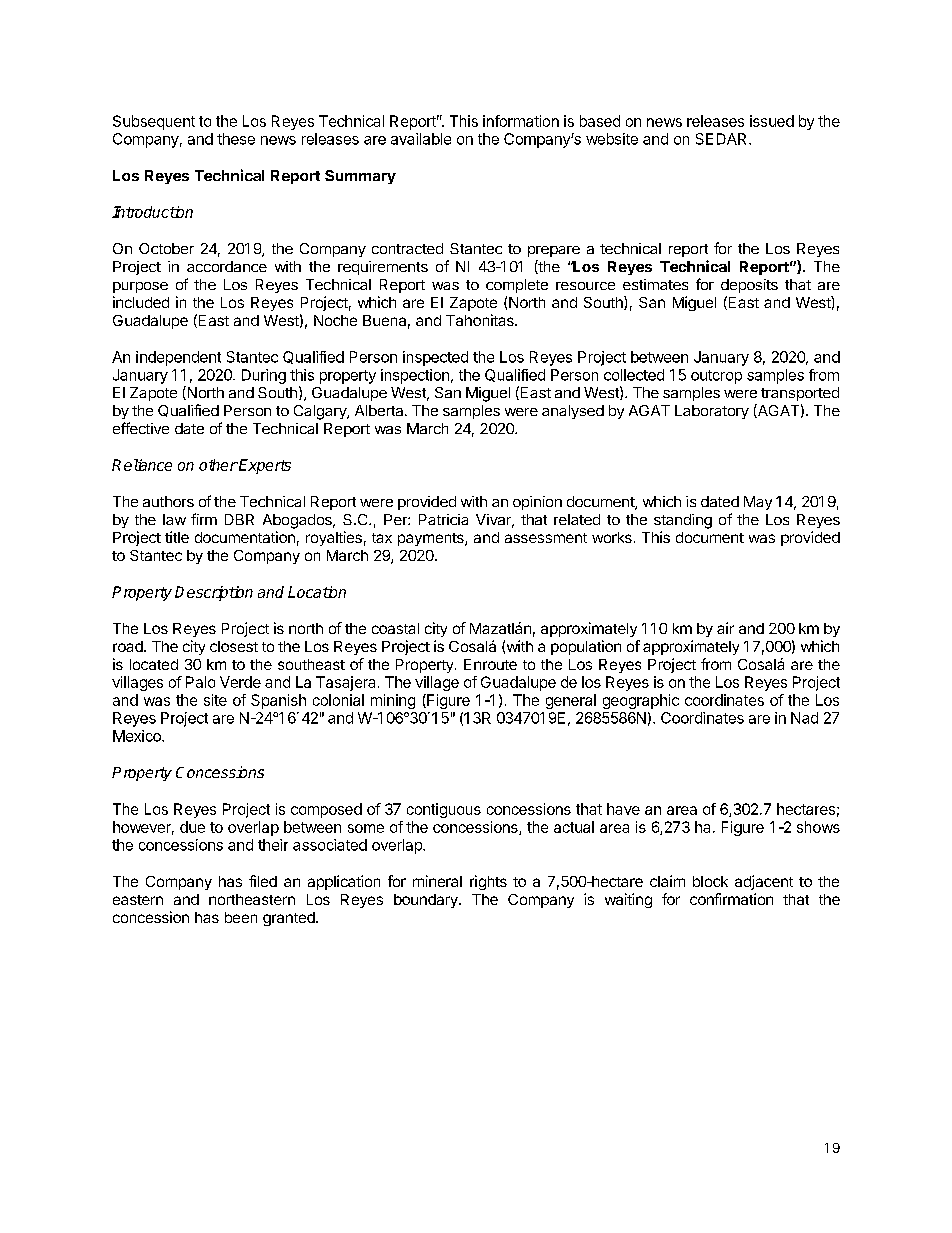 This screenshot has width=952, height=1233. What do you see at coordinates (804, 718) in the screenshot?
I see `Nad` at bounding box center [804, 718].
